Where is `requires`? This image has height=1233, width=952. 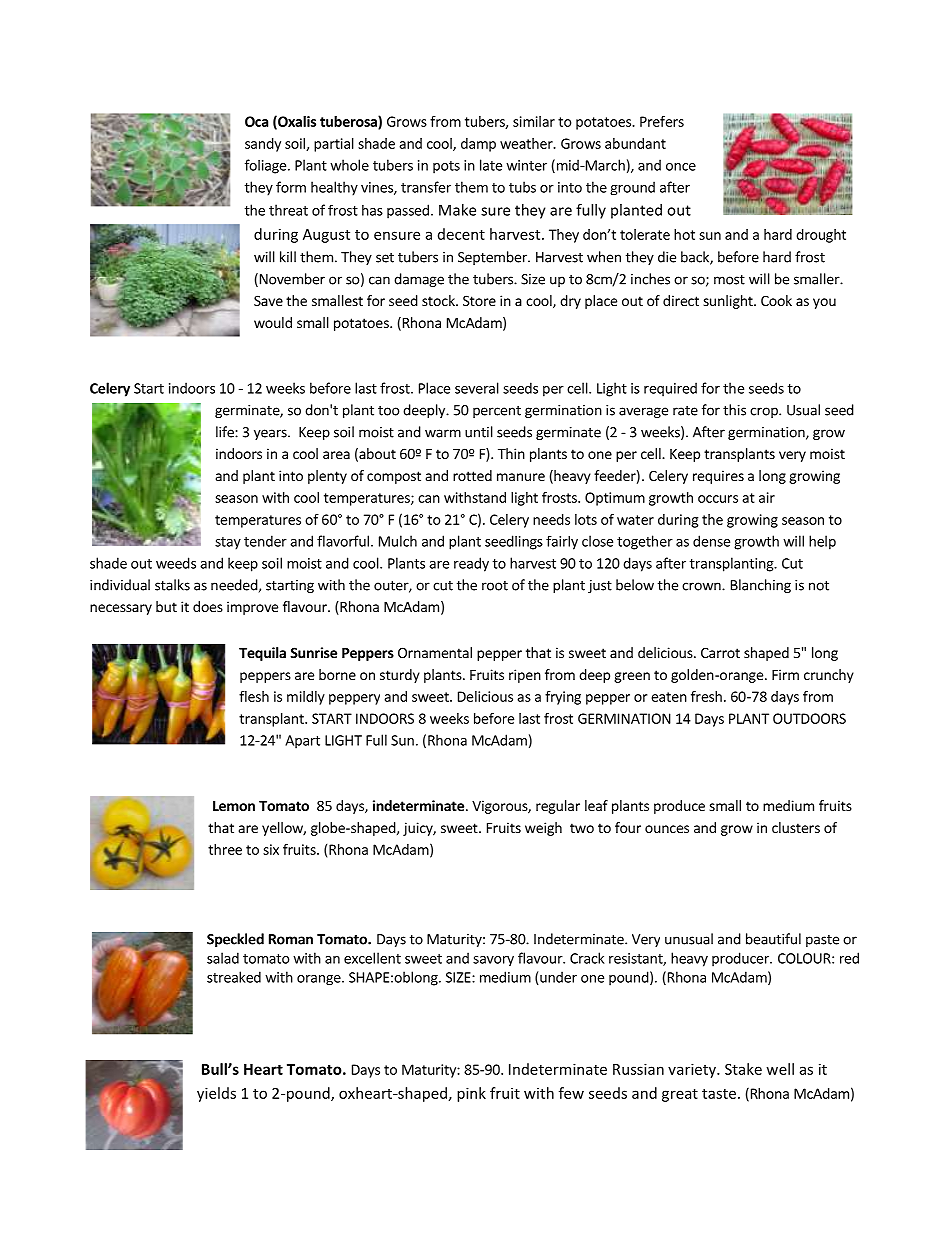
requires is located at coordinates (718, 477).
